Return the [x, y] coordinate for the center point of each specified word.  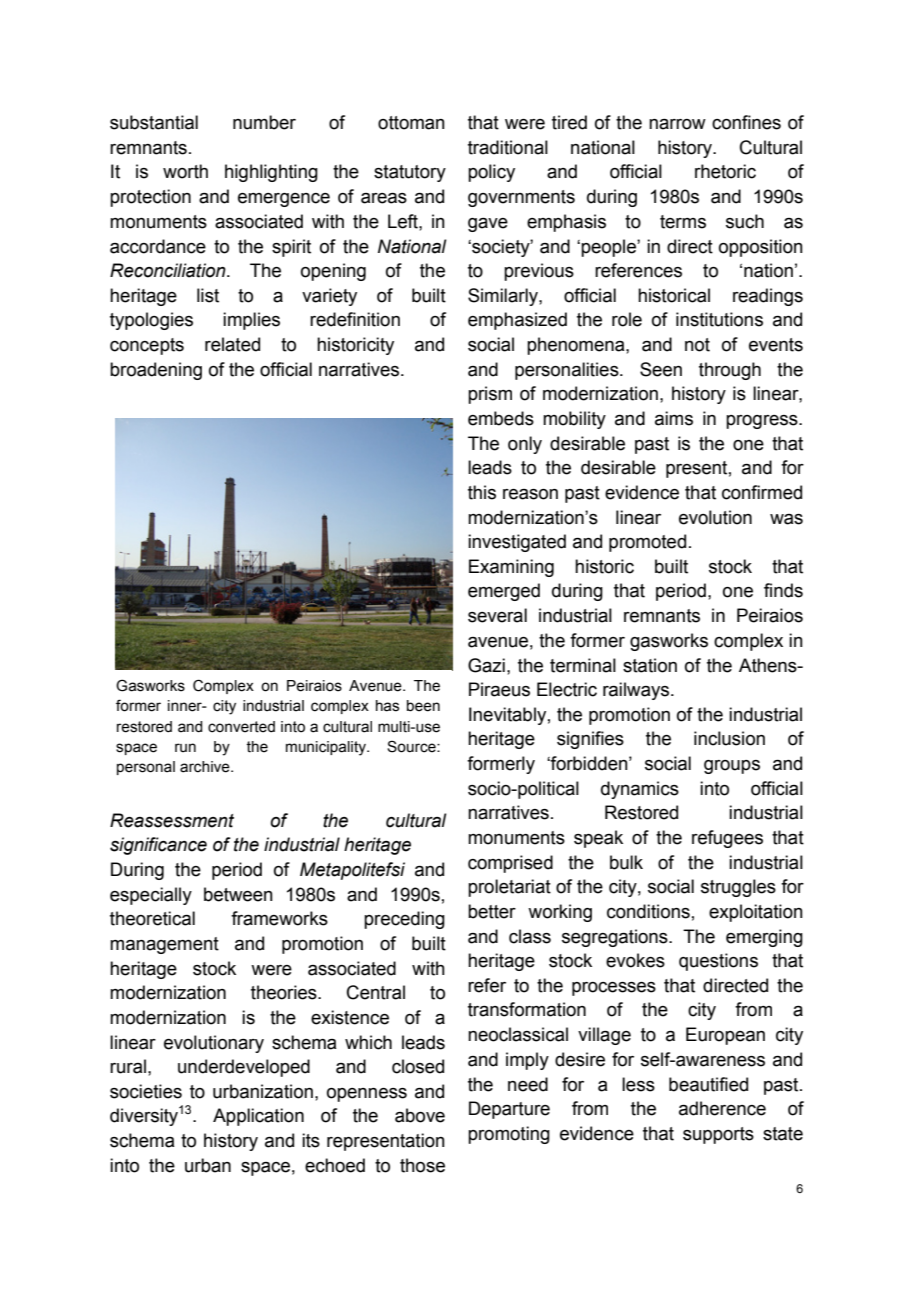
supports [718, 1135]
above [420, 1115]
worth [185, 171]
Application [258, 1117]
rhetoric [725, 171]
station [650, 665]
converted [241, 727]
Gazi [486, 665]
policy [491, 173]
